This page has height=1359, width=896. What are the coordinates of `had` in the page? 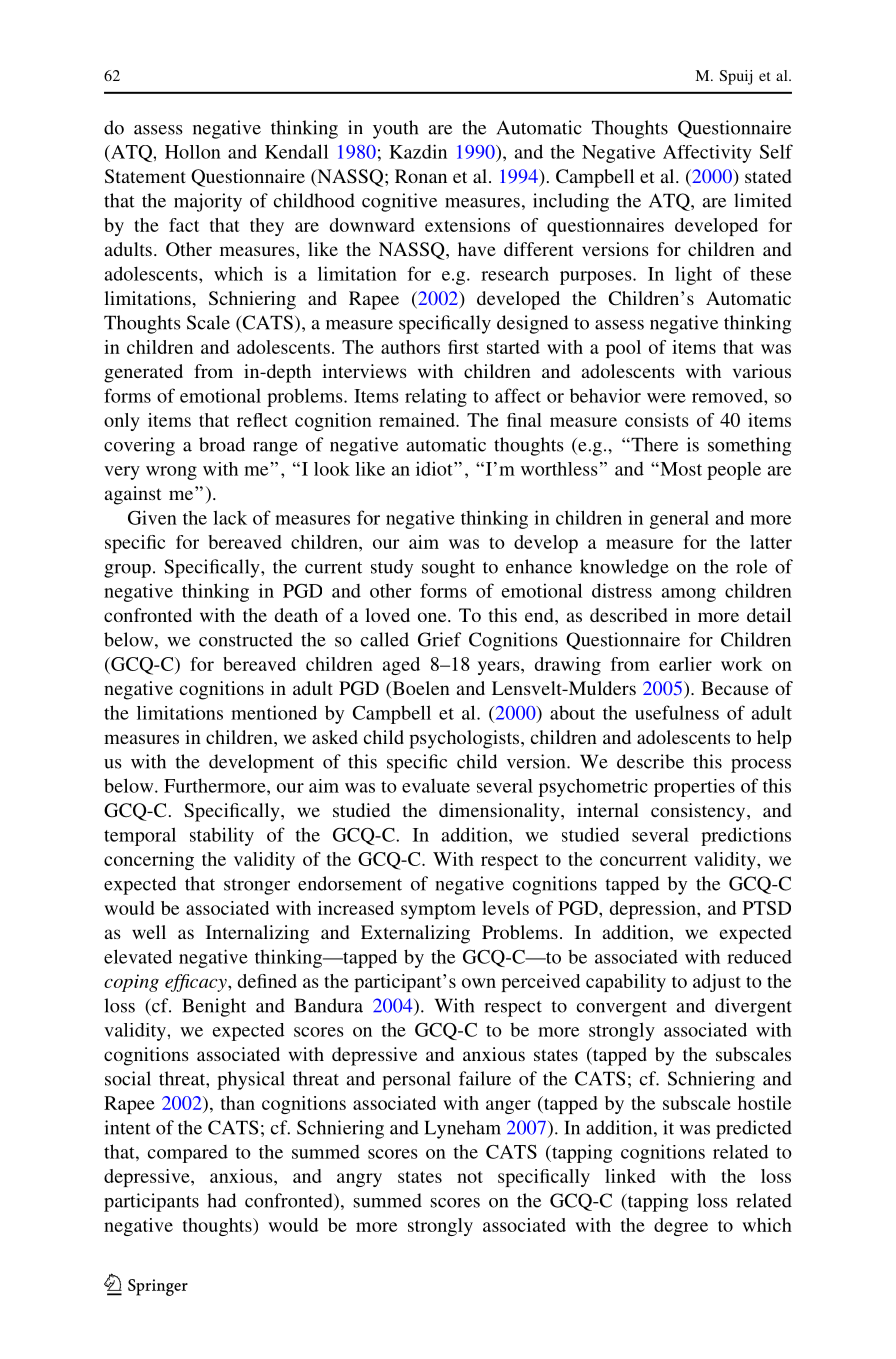 It's located at (221, 1200).
